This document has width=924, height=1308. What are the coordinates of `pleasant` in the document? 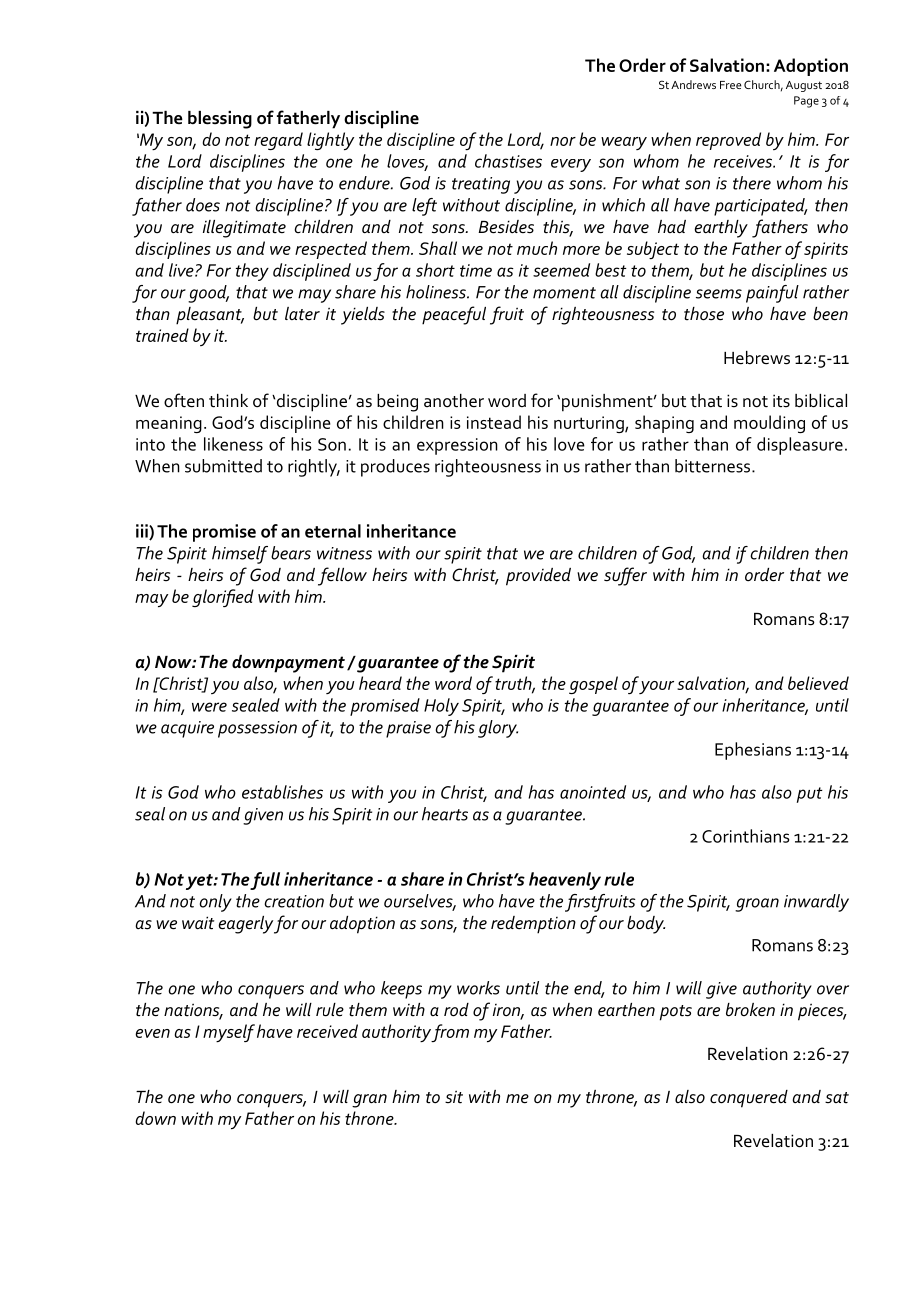 It's located at (210, 316).
